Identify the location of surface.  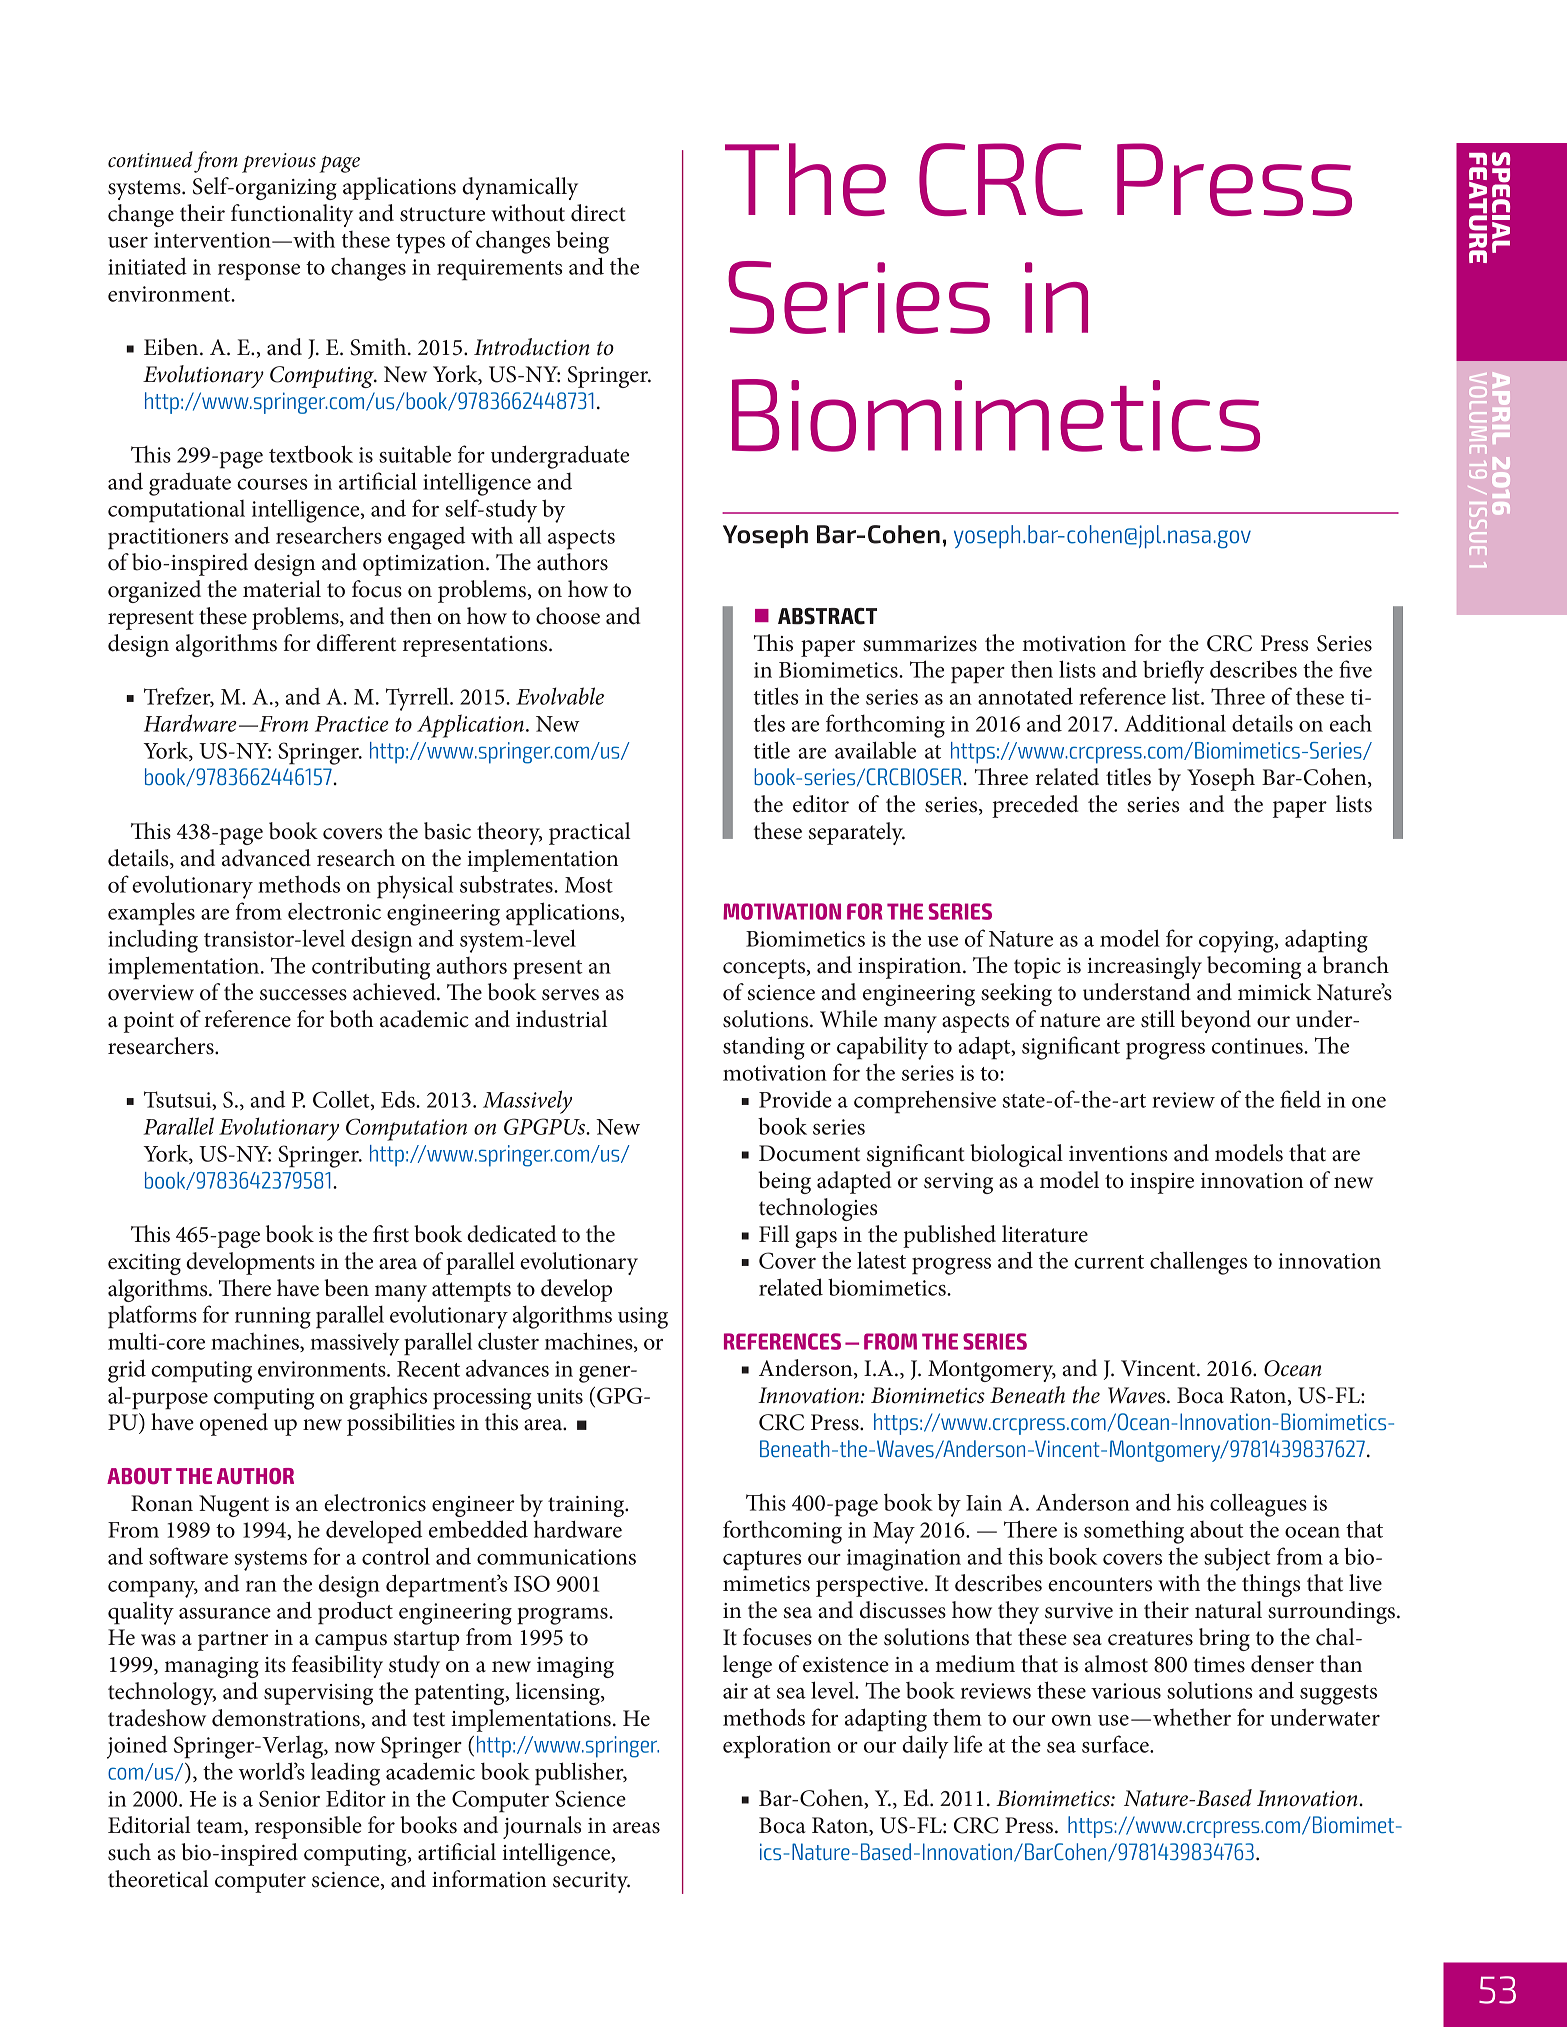
(1116, 1744).
